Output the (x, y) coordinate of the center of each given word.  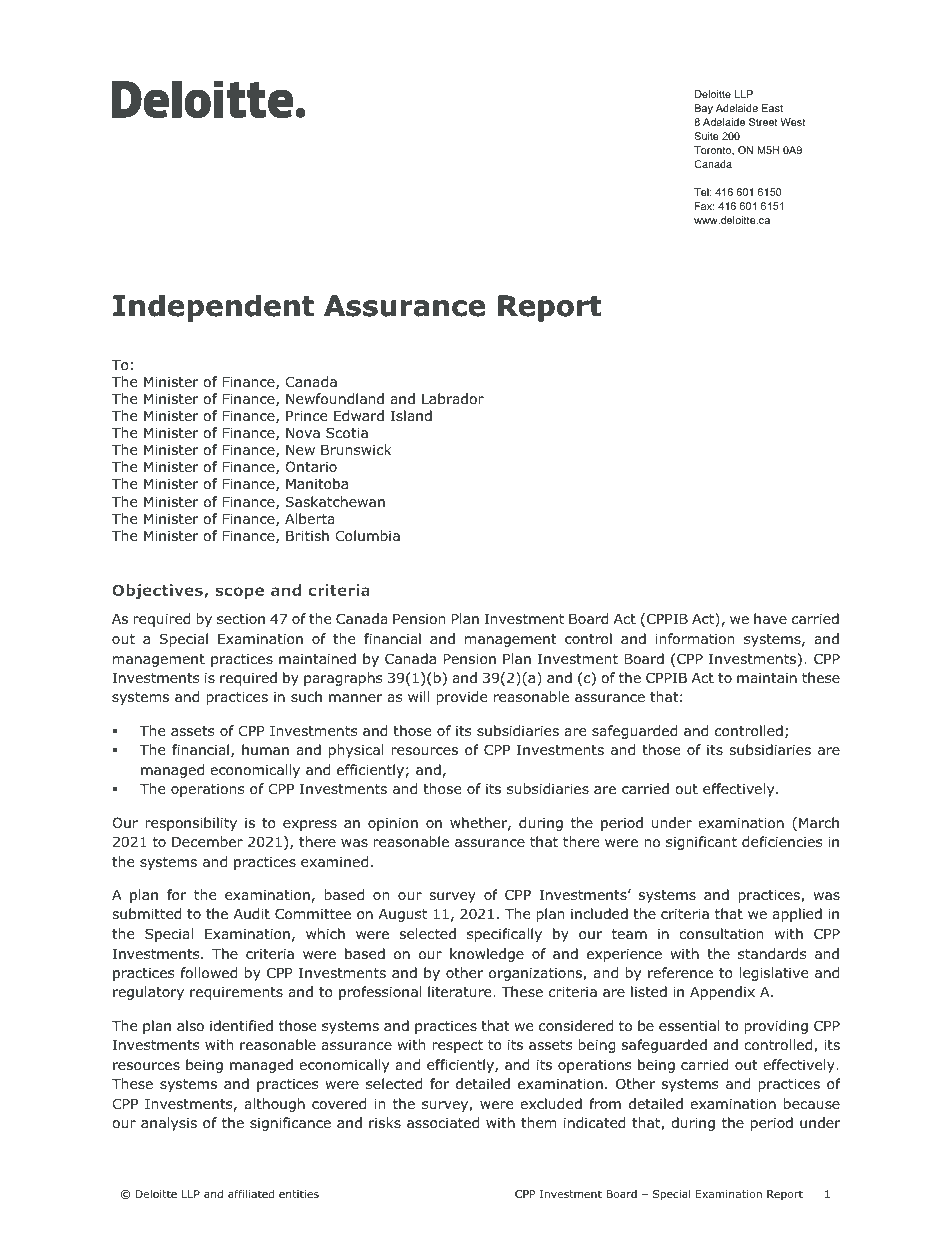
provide (461, 698)
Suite (707, 136)
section (241, 618)
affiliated (251, 1193)
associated (443, 1123)
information (694, 639)
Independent (213, 308)
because (812, 1103)
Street (763, 122)
